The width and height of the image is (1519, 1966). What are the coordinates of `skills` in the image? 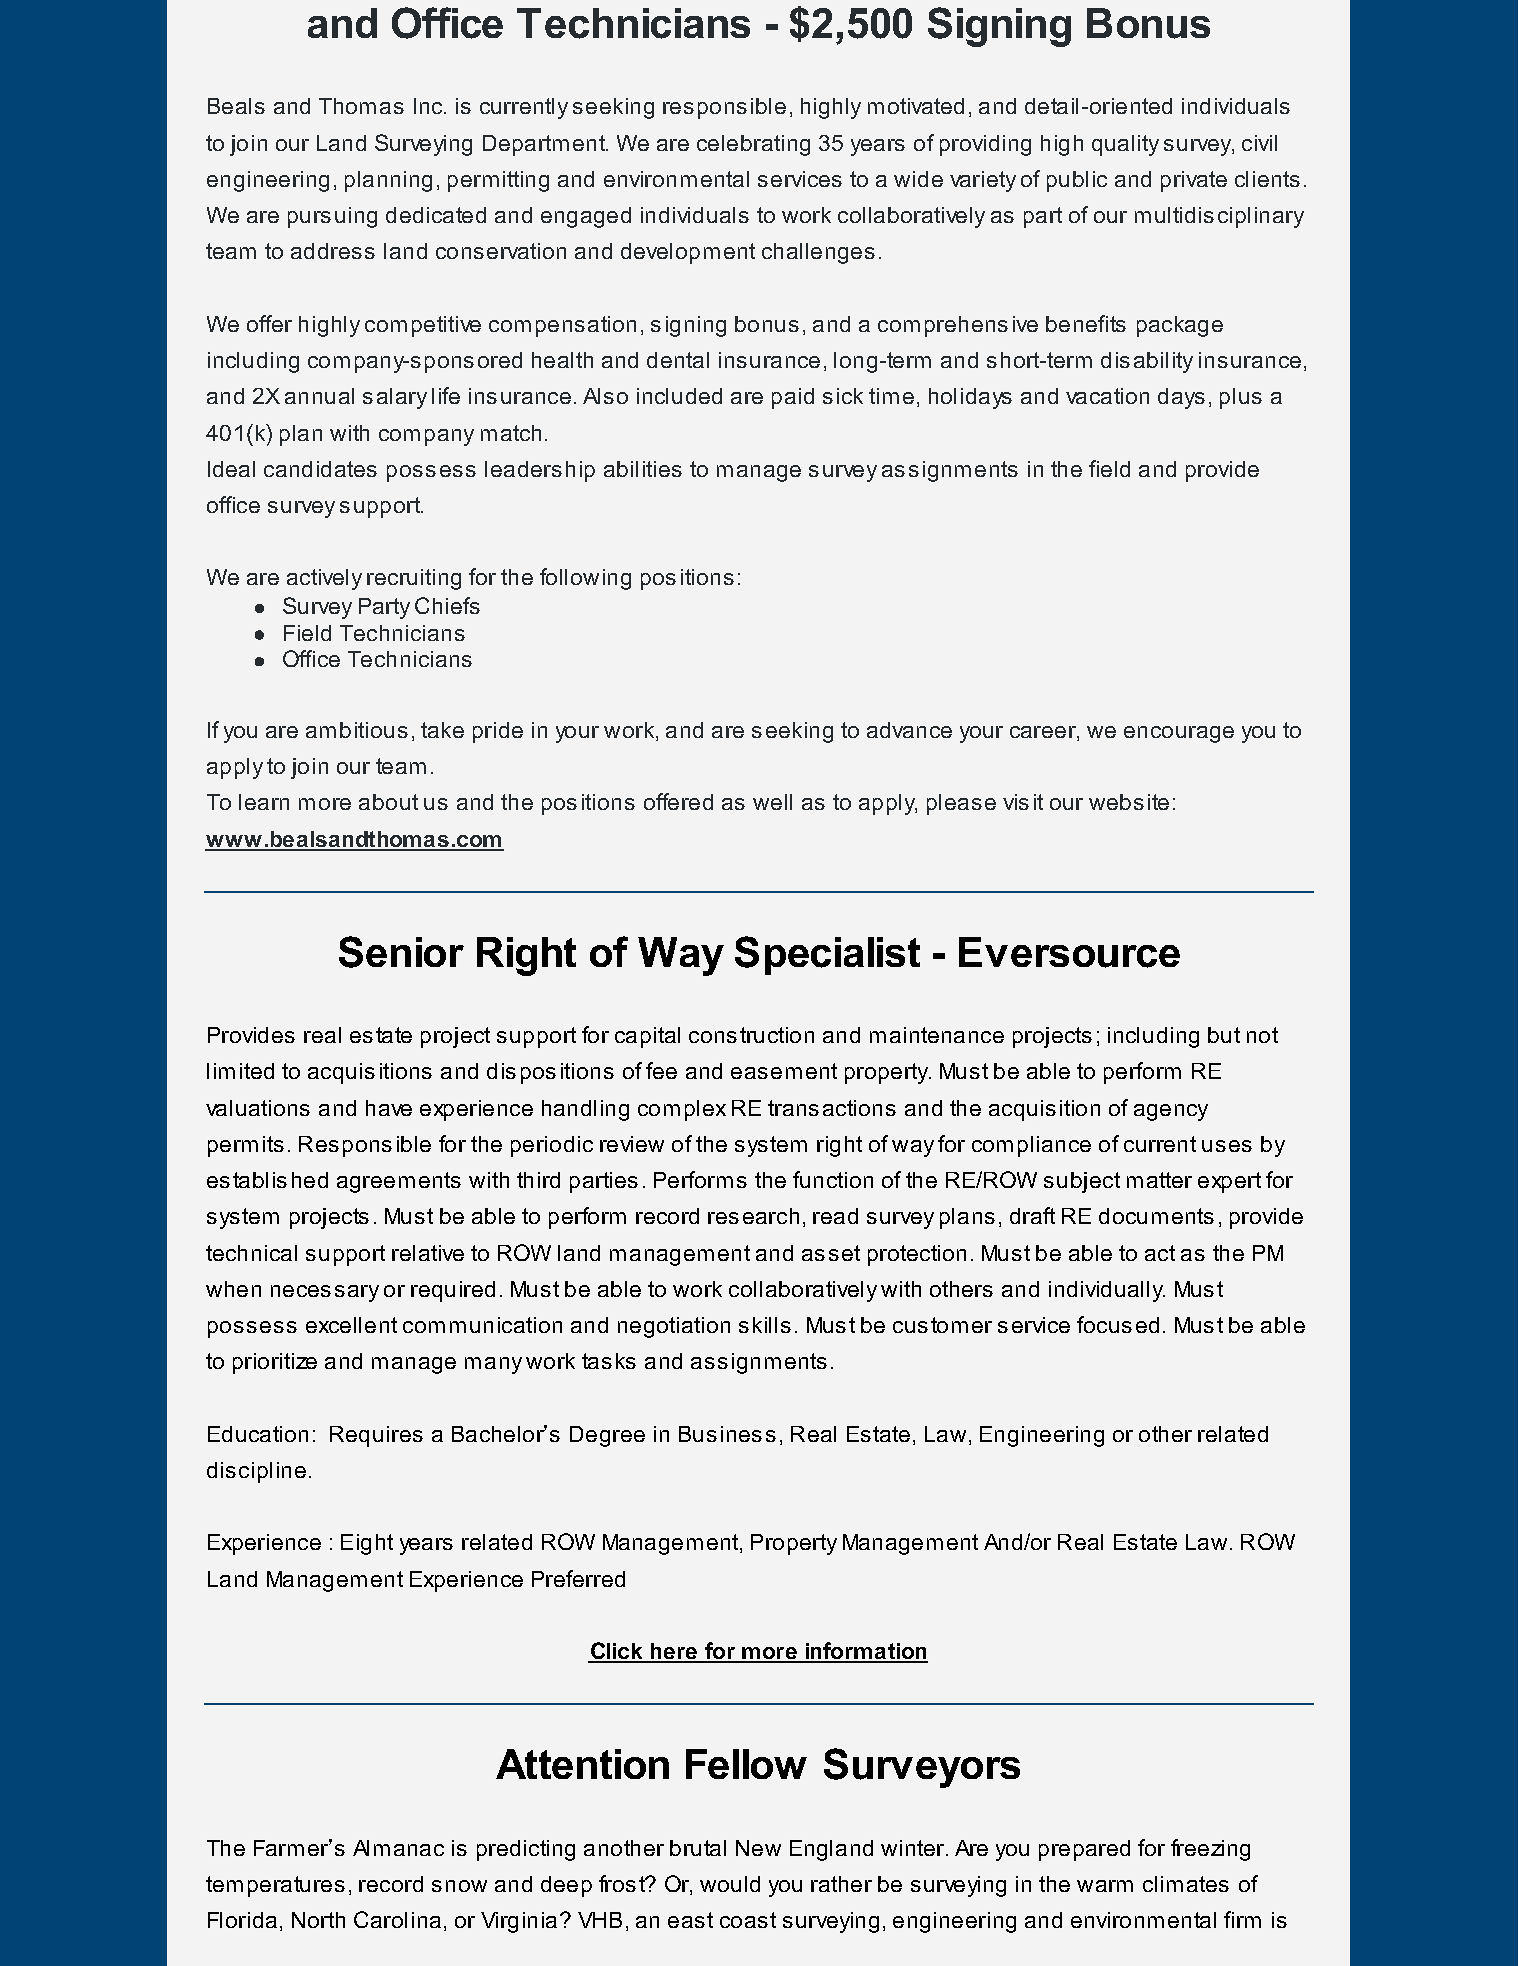 It's located at (765, 1325).
